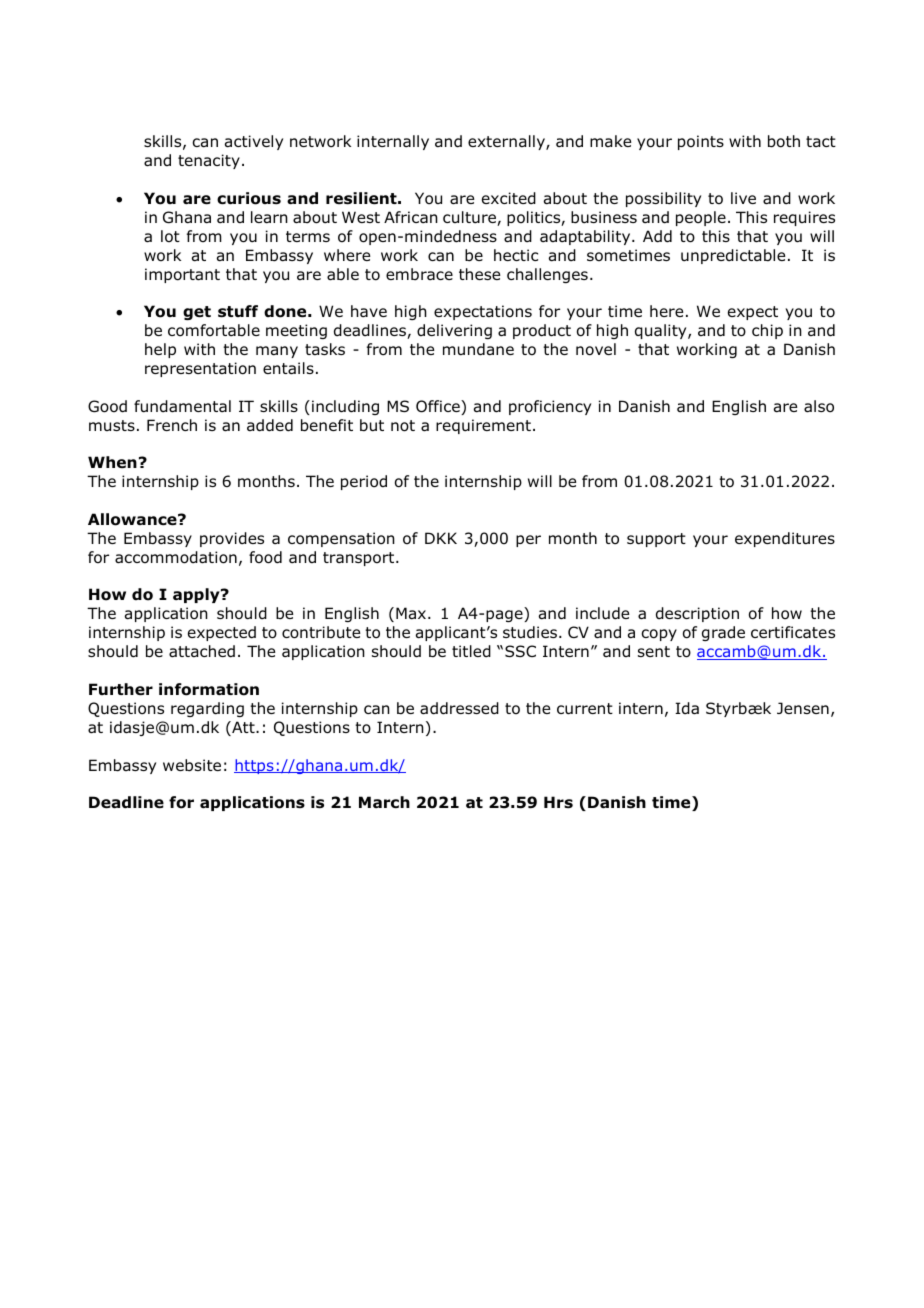 The width and height of the document is (924, 1308). Describe the element at coordinates (182, 275) in the document. I see `important` at that location.
